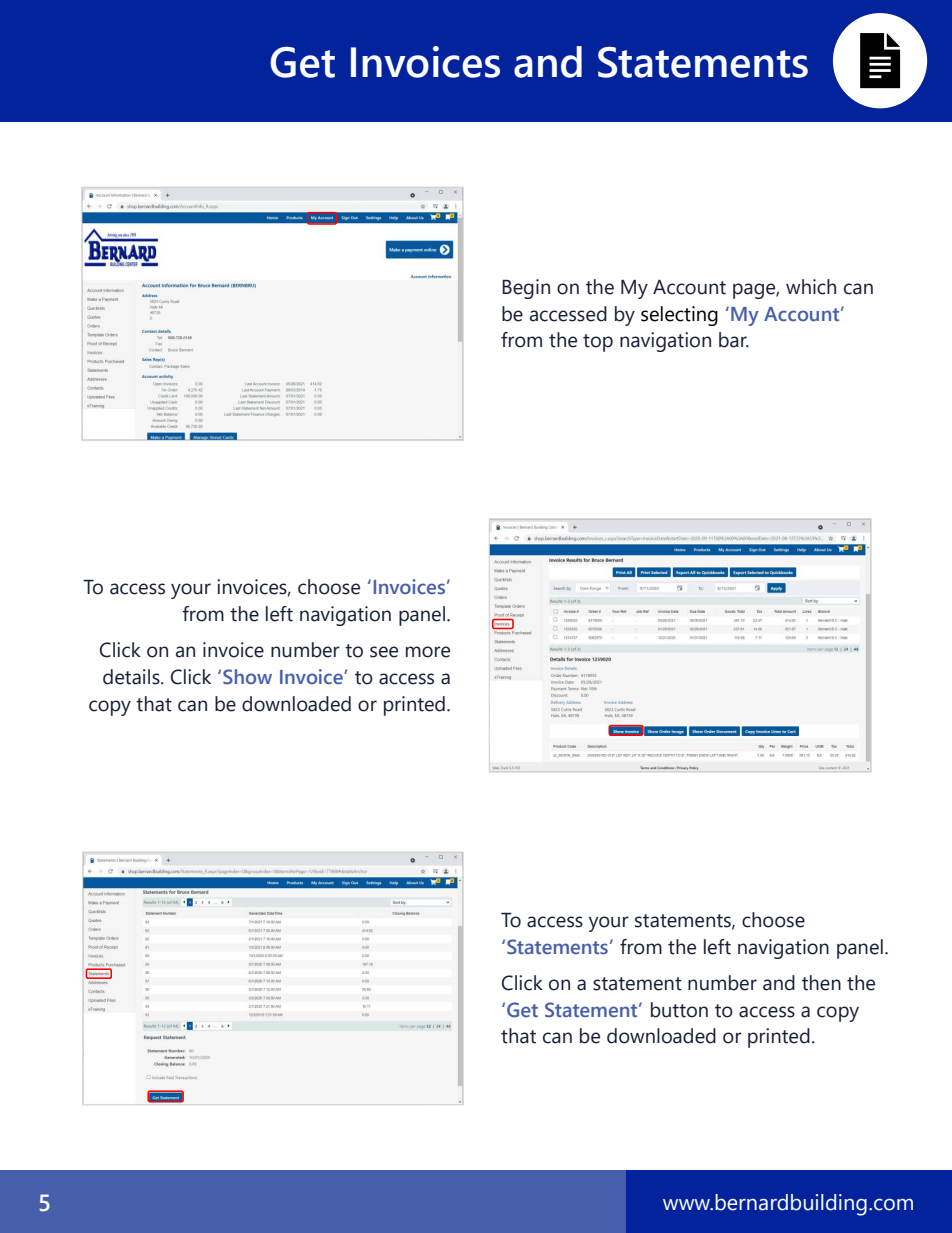 The image size is (952, 1233). I want to click on top, so click(598, 343).
